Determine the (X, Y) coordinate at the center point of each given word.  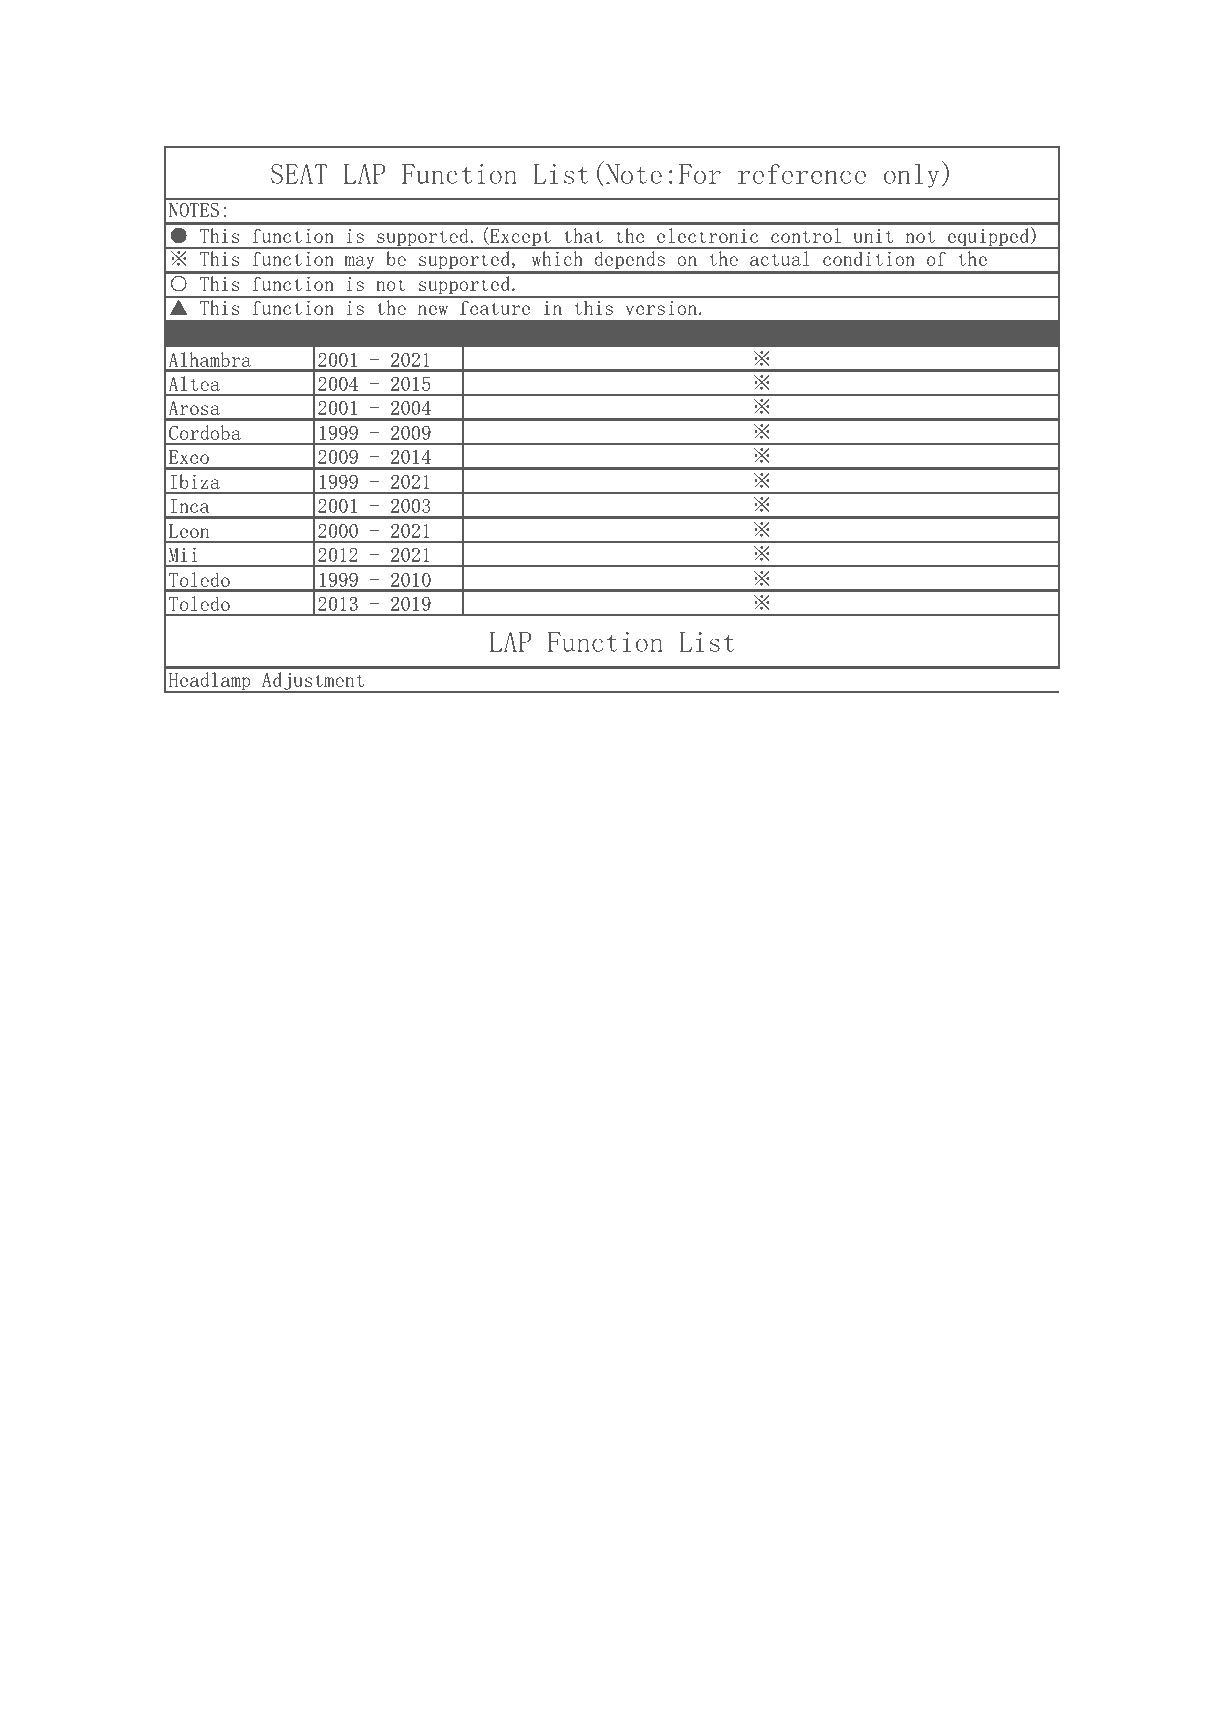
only (911, 175)
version (661, 308)
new (433, 310)
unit (873, 236)
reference (802, 174)
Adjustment (313, 682)
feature (495, 308)
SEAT (299, 174)
